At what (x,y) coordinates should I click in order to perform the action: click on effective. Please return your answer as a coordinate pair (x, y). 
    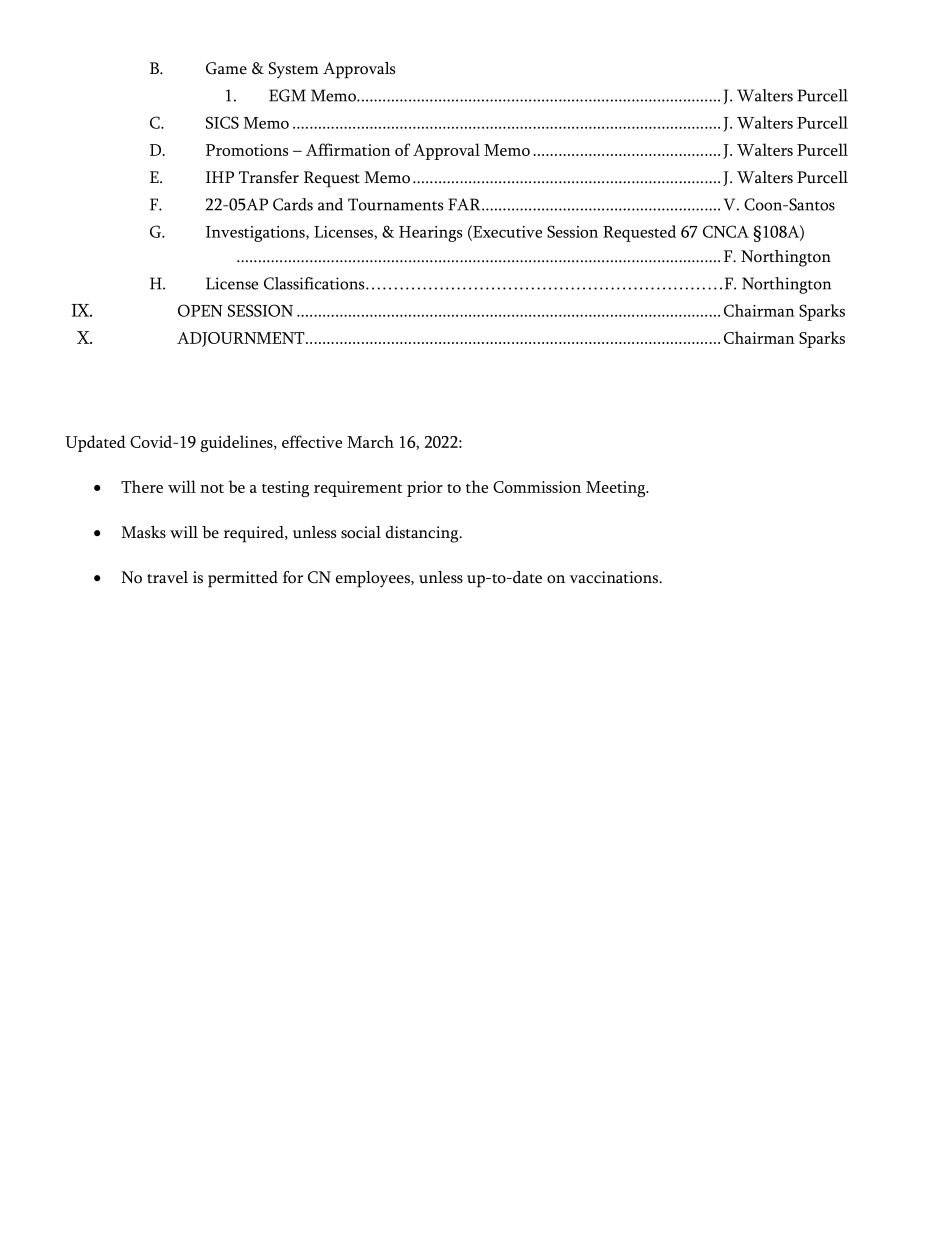
    Looking at the image, I should click on (312, 441).
